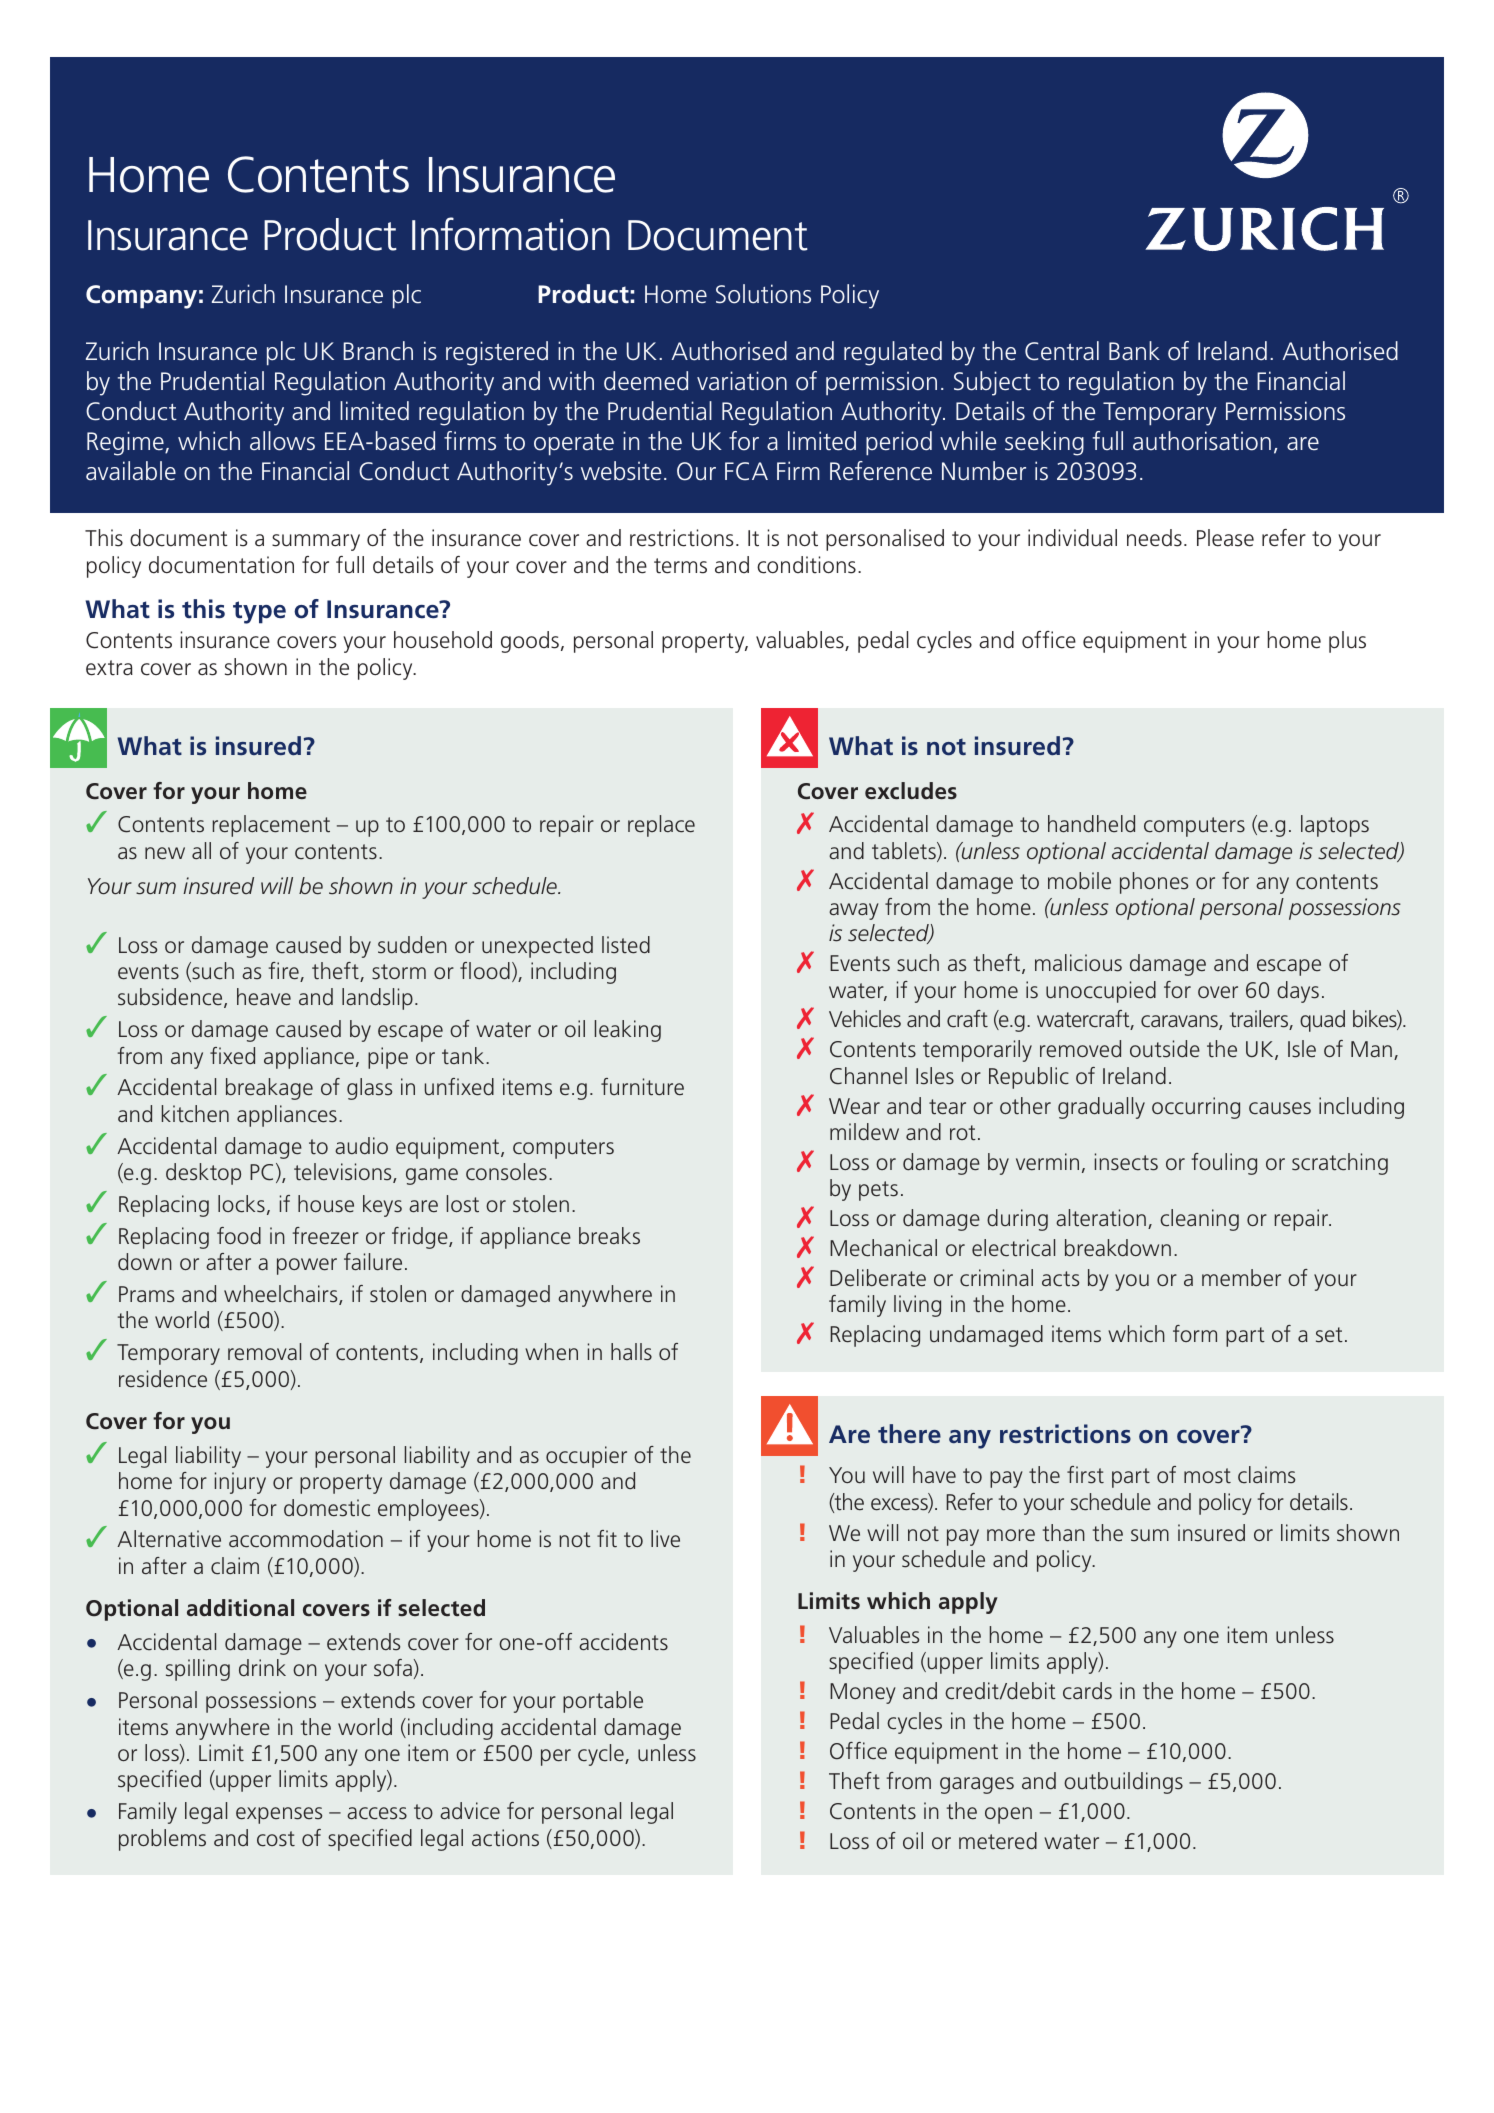  Describe the element at coordinates (642, 1087) in the page. I see `furniture` at that location.
